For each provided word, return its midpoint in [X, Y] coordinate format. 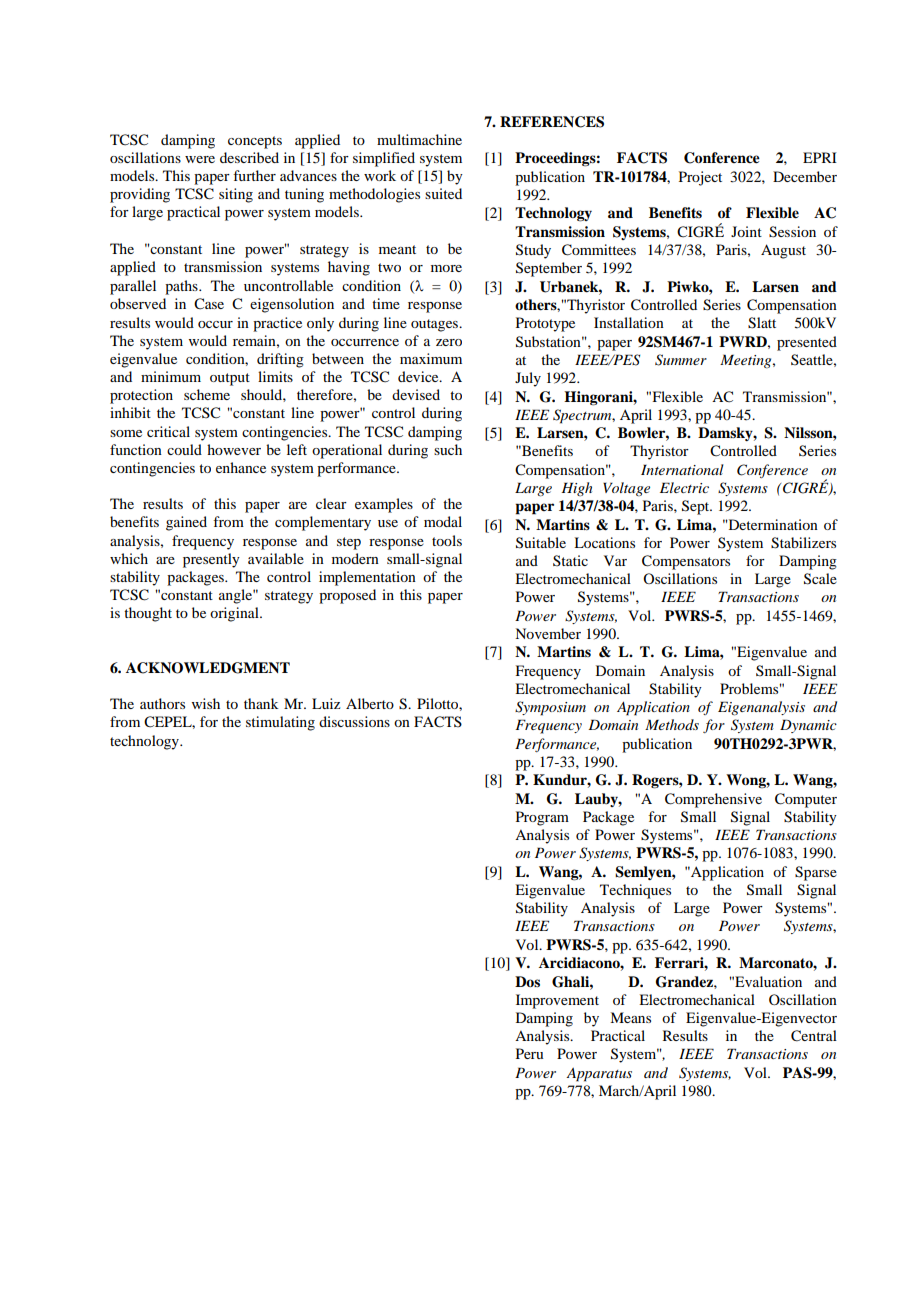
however [234, 449]
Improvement [557, 1001]
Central [814, 1036]
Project [700, 178]
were [200, 159]
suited [443, 193]
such [448, 449]
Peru [529, 1053]
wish [206, 703]
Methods [672, 724]
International [682, 469]
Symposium [550, 708]
